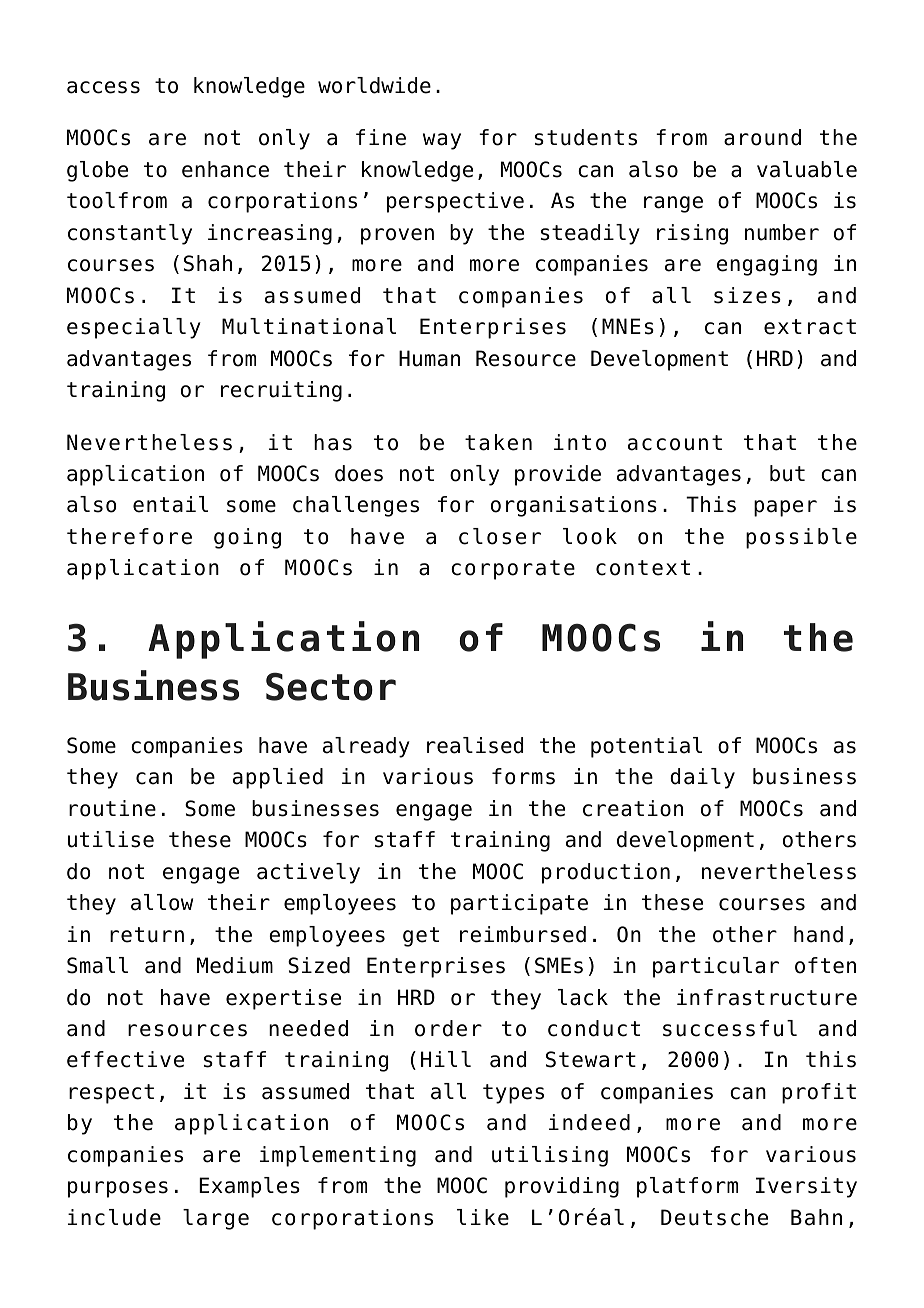  What do you see at coordinates (216, 1219) in the document?
I see `large` at bounding box center [216, 1219].
